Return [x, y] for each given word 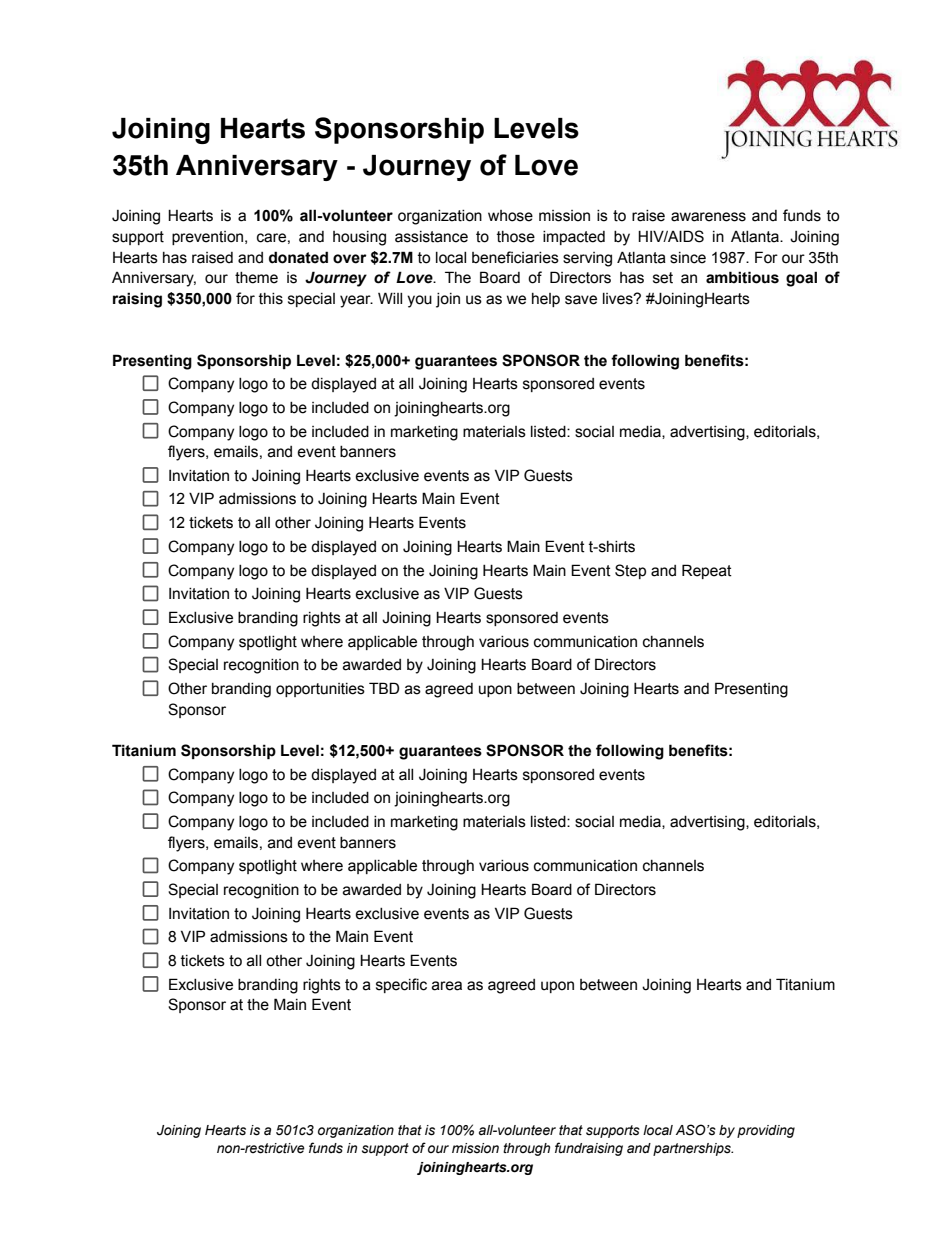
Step [630, 571]
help [546, 300]
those [516, 237]
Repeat [707, 571]
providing [766, 1131]
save [581, 300]
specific [401, 985]
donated [298, 257]
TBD [384, 688]
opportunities [320, 690]
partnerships [693, 1149]
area [447, 986]
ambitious [742, 277]
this [271, 299]
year [356, 301]
